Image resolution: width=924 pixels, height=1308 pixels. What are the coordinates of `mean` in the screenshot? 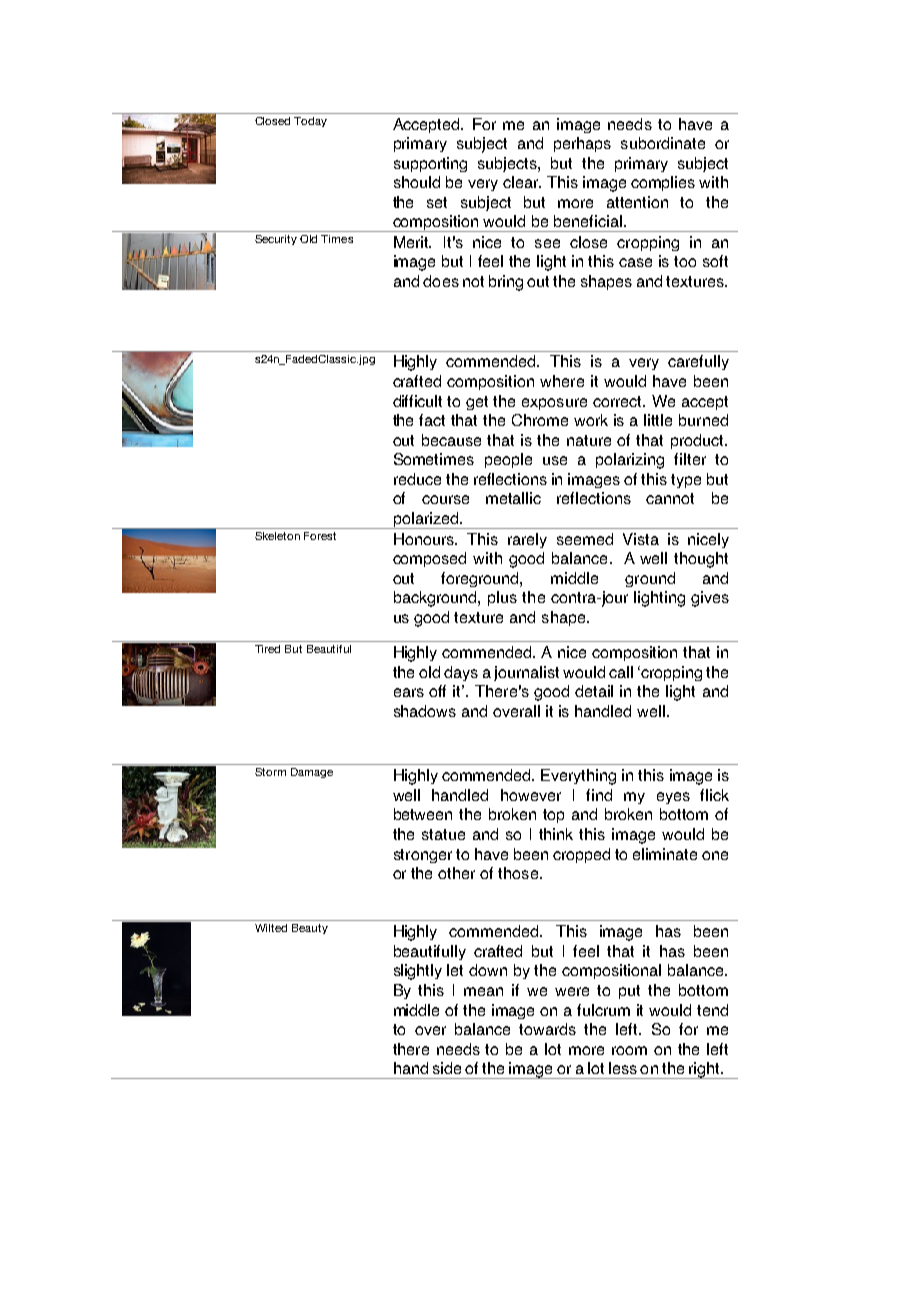 It's located at (483, 991).
